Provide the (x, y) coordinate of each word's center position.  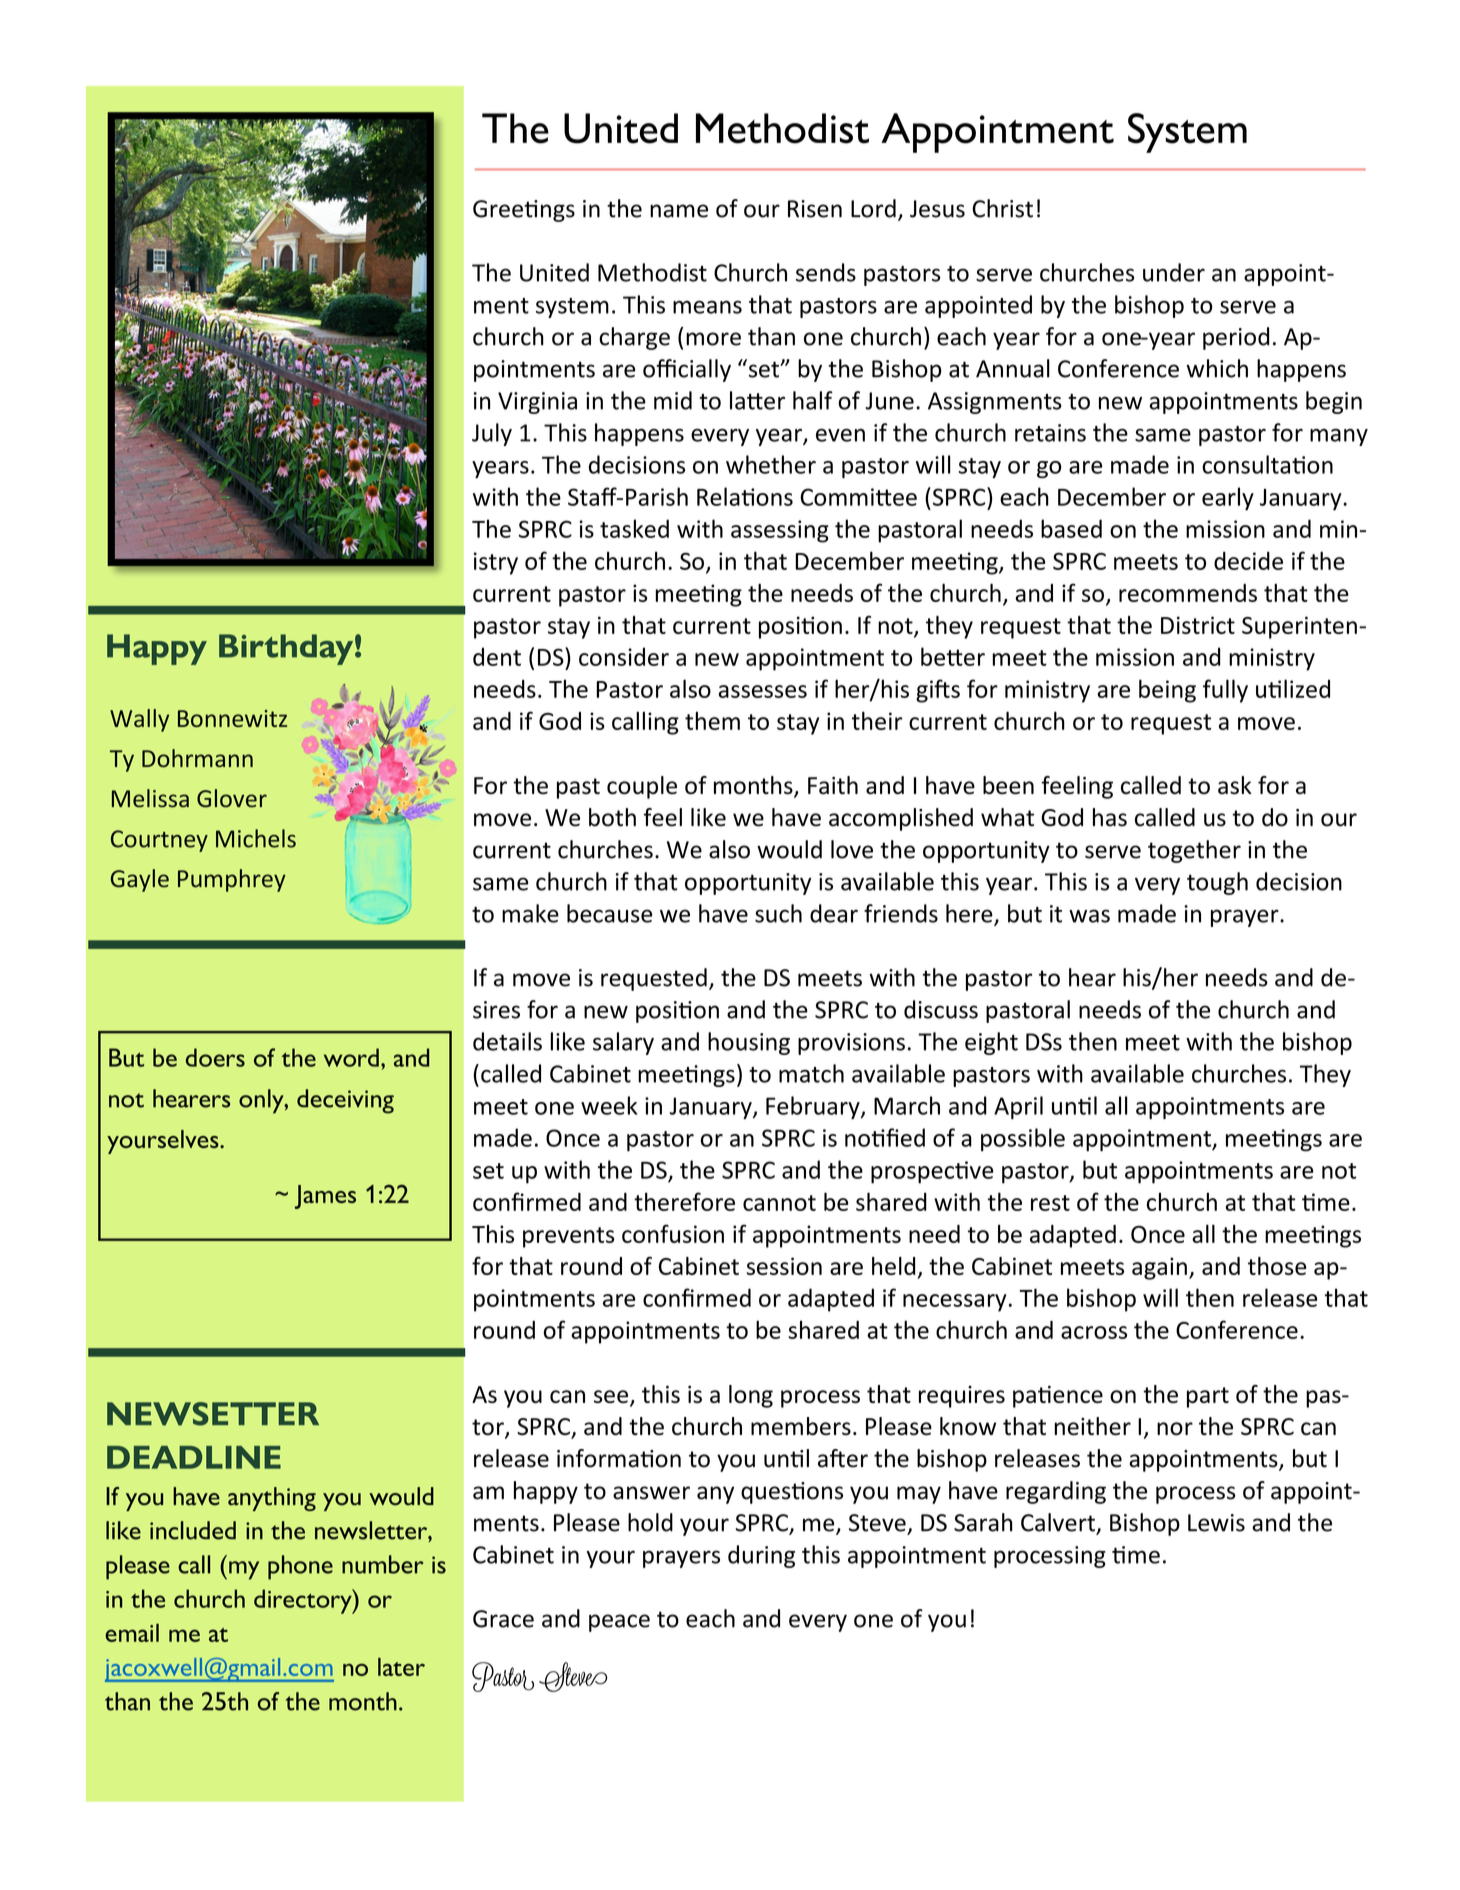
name (679, 211)
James (325, 1197)
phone (300, 1567)
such (778, 913)
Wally (139, 720)
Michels (256, 838)
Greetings (524, 211)
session (784, 1266)
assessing (780, 531)
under (1174, 272)
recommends (1188, 593)
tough (1217, 883)
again (1159, 1268)
